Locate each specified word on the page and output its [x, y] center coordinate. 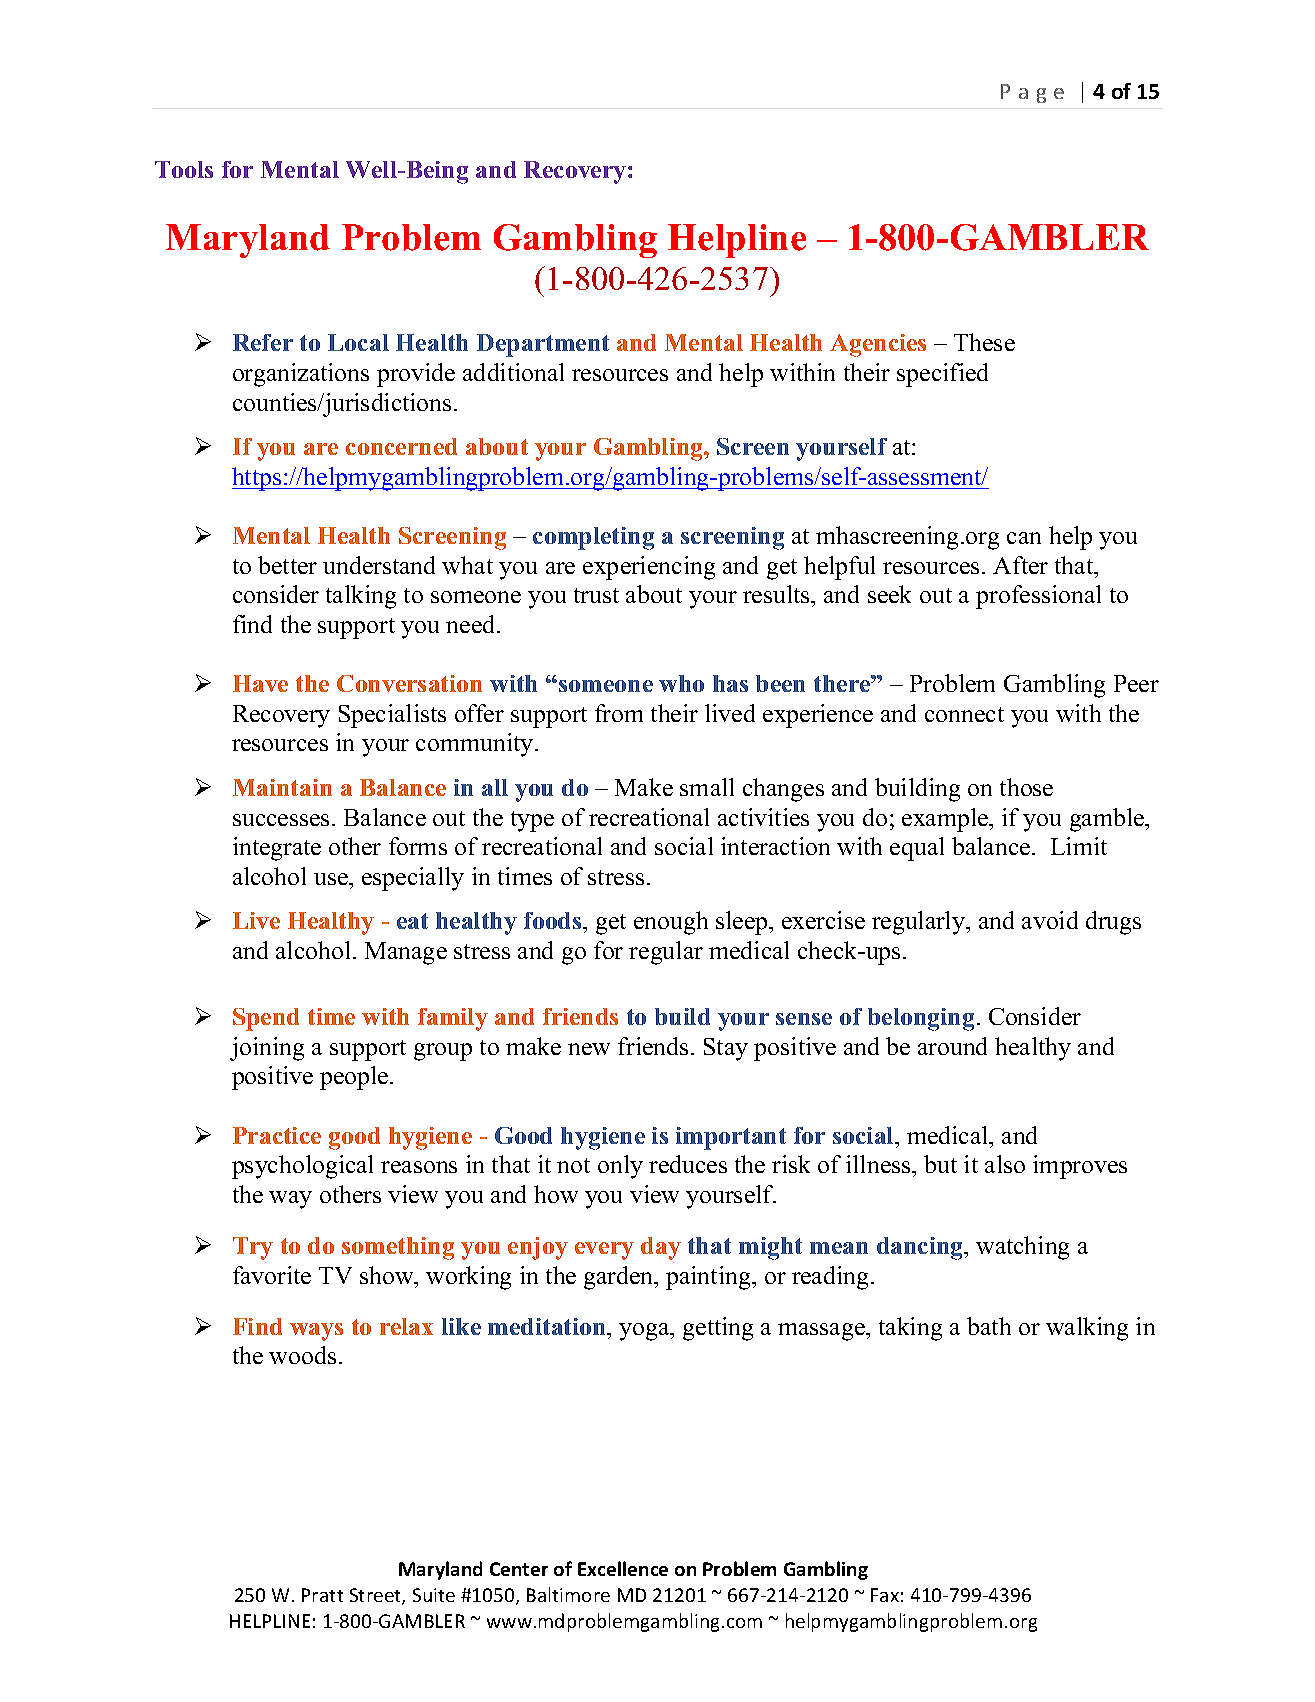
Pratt [322, 1595]
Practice [277, 1135]
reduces [688, 1164]
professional [1038, 597]
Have [260, 683]
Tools [184, 169]
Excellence [623, 1568]
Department [543, 345]
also [1005, 1164]
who [681, 683]
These [984, 342]
